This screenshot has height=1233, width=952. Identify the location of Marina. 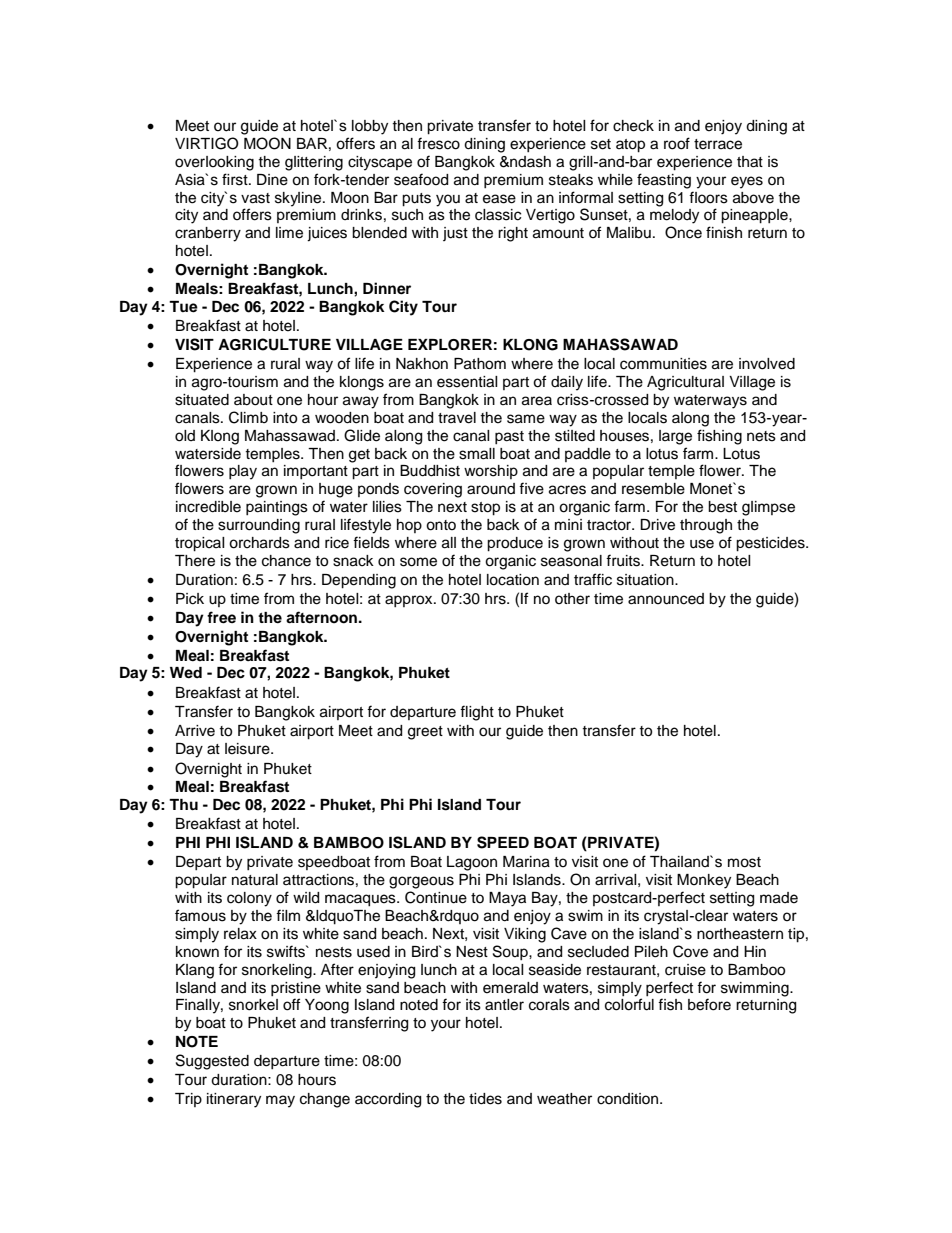
(526, 862).
